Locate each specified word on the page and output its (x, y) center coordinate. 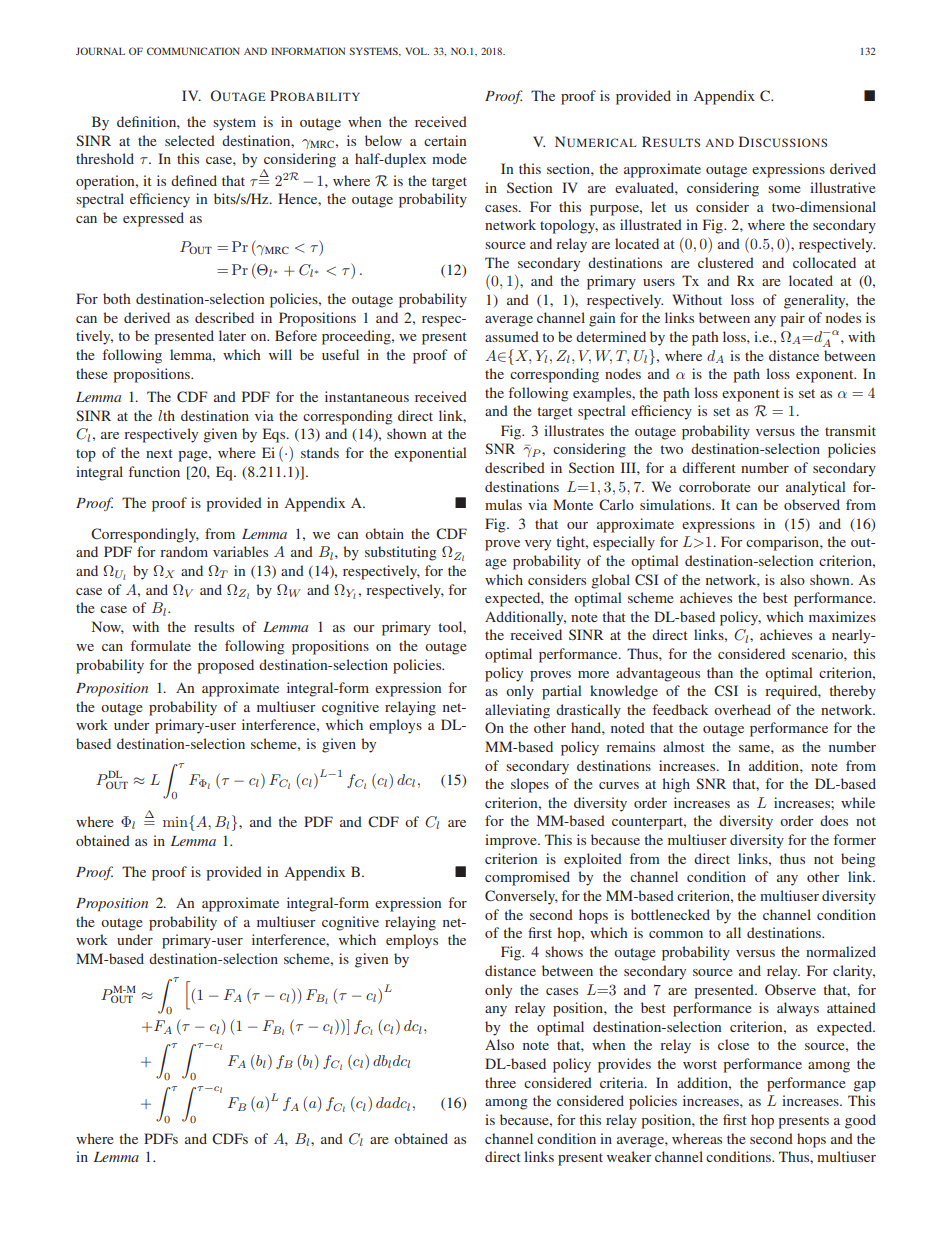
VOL (417, 51)
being (858, 860)
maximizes (842, 616)
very (538, 545)
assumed (512, 336)
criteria (623, 1082)
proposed (225, 666)
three (500, 1082)
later (232, 335)
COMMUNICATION (193, 51)
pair (792, 319)
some (784, 189)
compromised (527, 878)
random (184, 551)
